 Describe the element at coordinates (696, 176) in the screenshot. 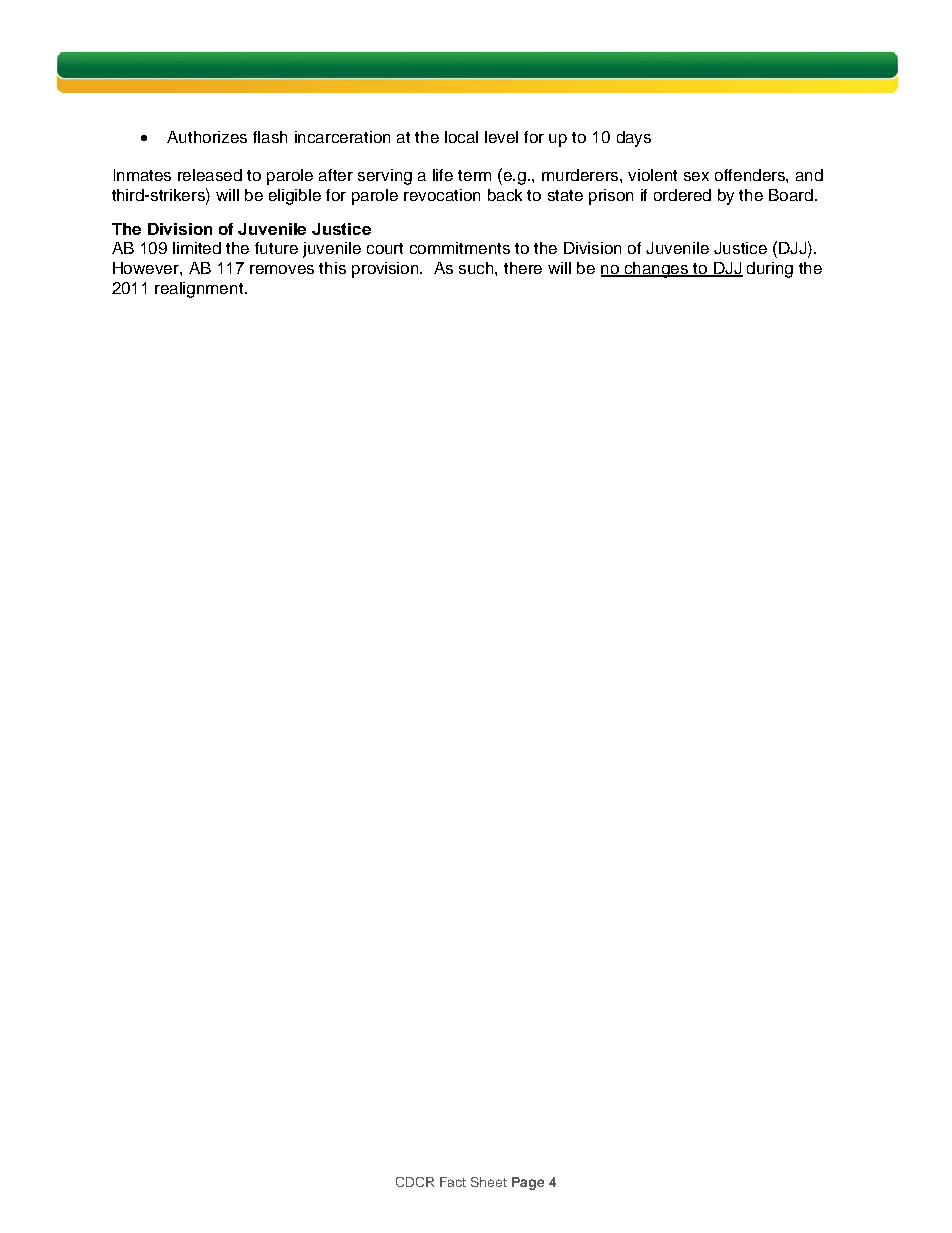

I see `sex` at that location.
